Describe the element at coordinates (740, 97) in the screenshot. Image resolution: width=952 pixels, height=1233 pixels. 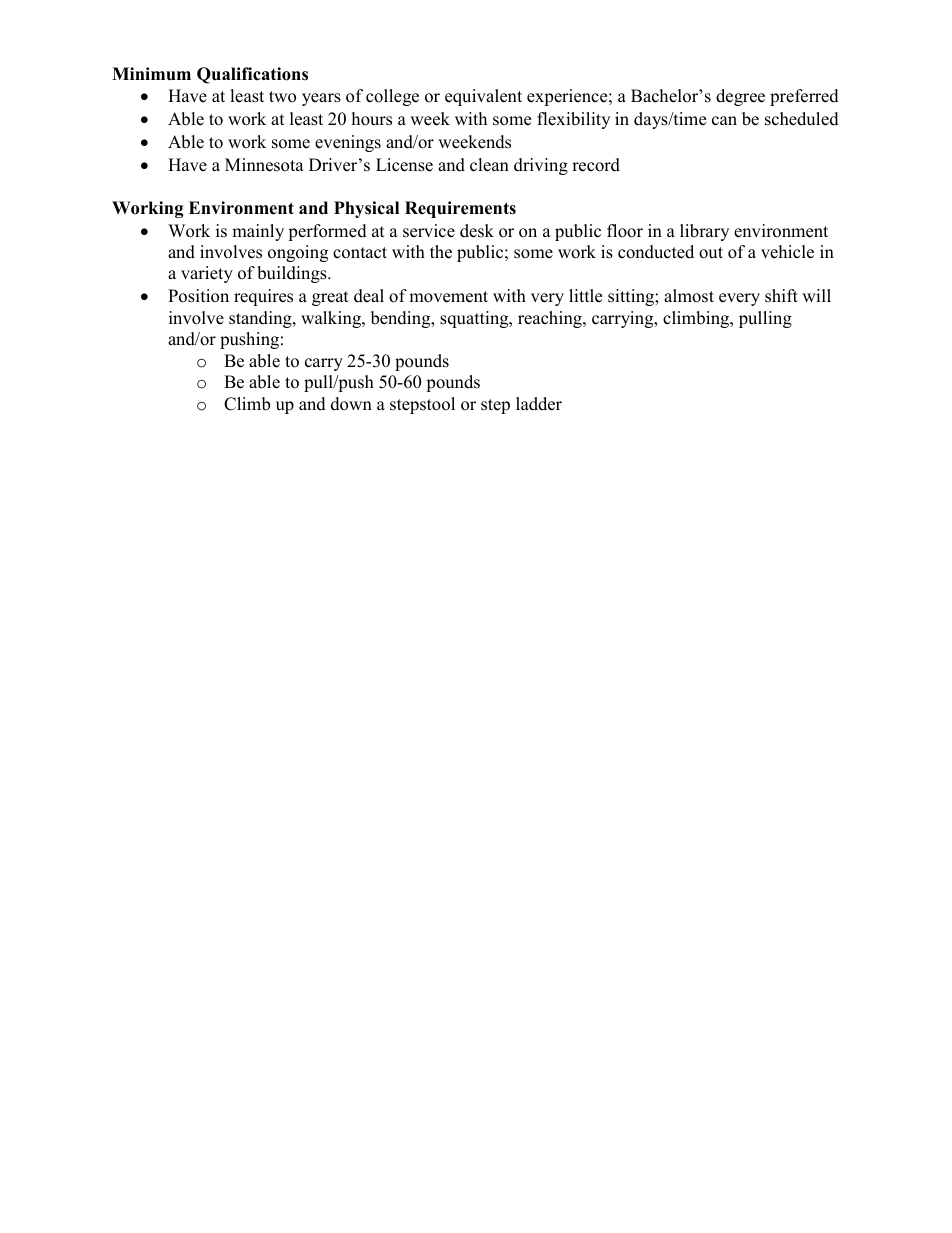
I see `degree` at that location.
